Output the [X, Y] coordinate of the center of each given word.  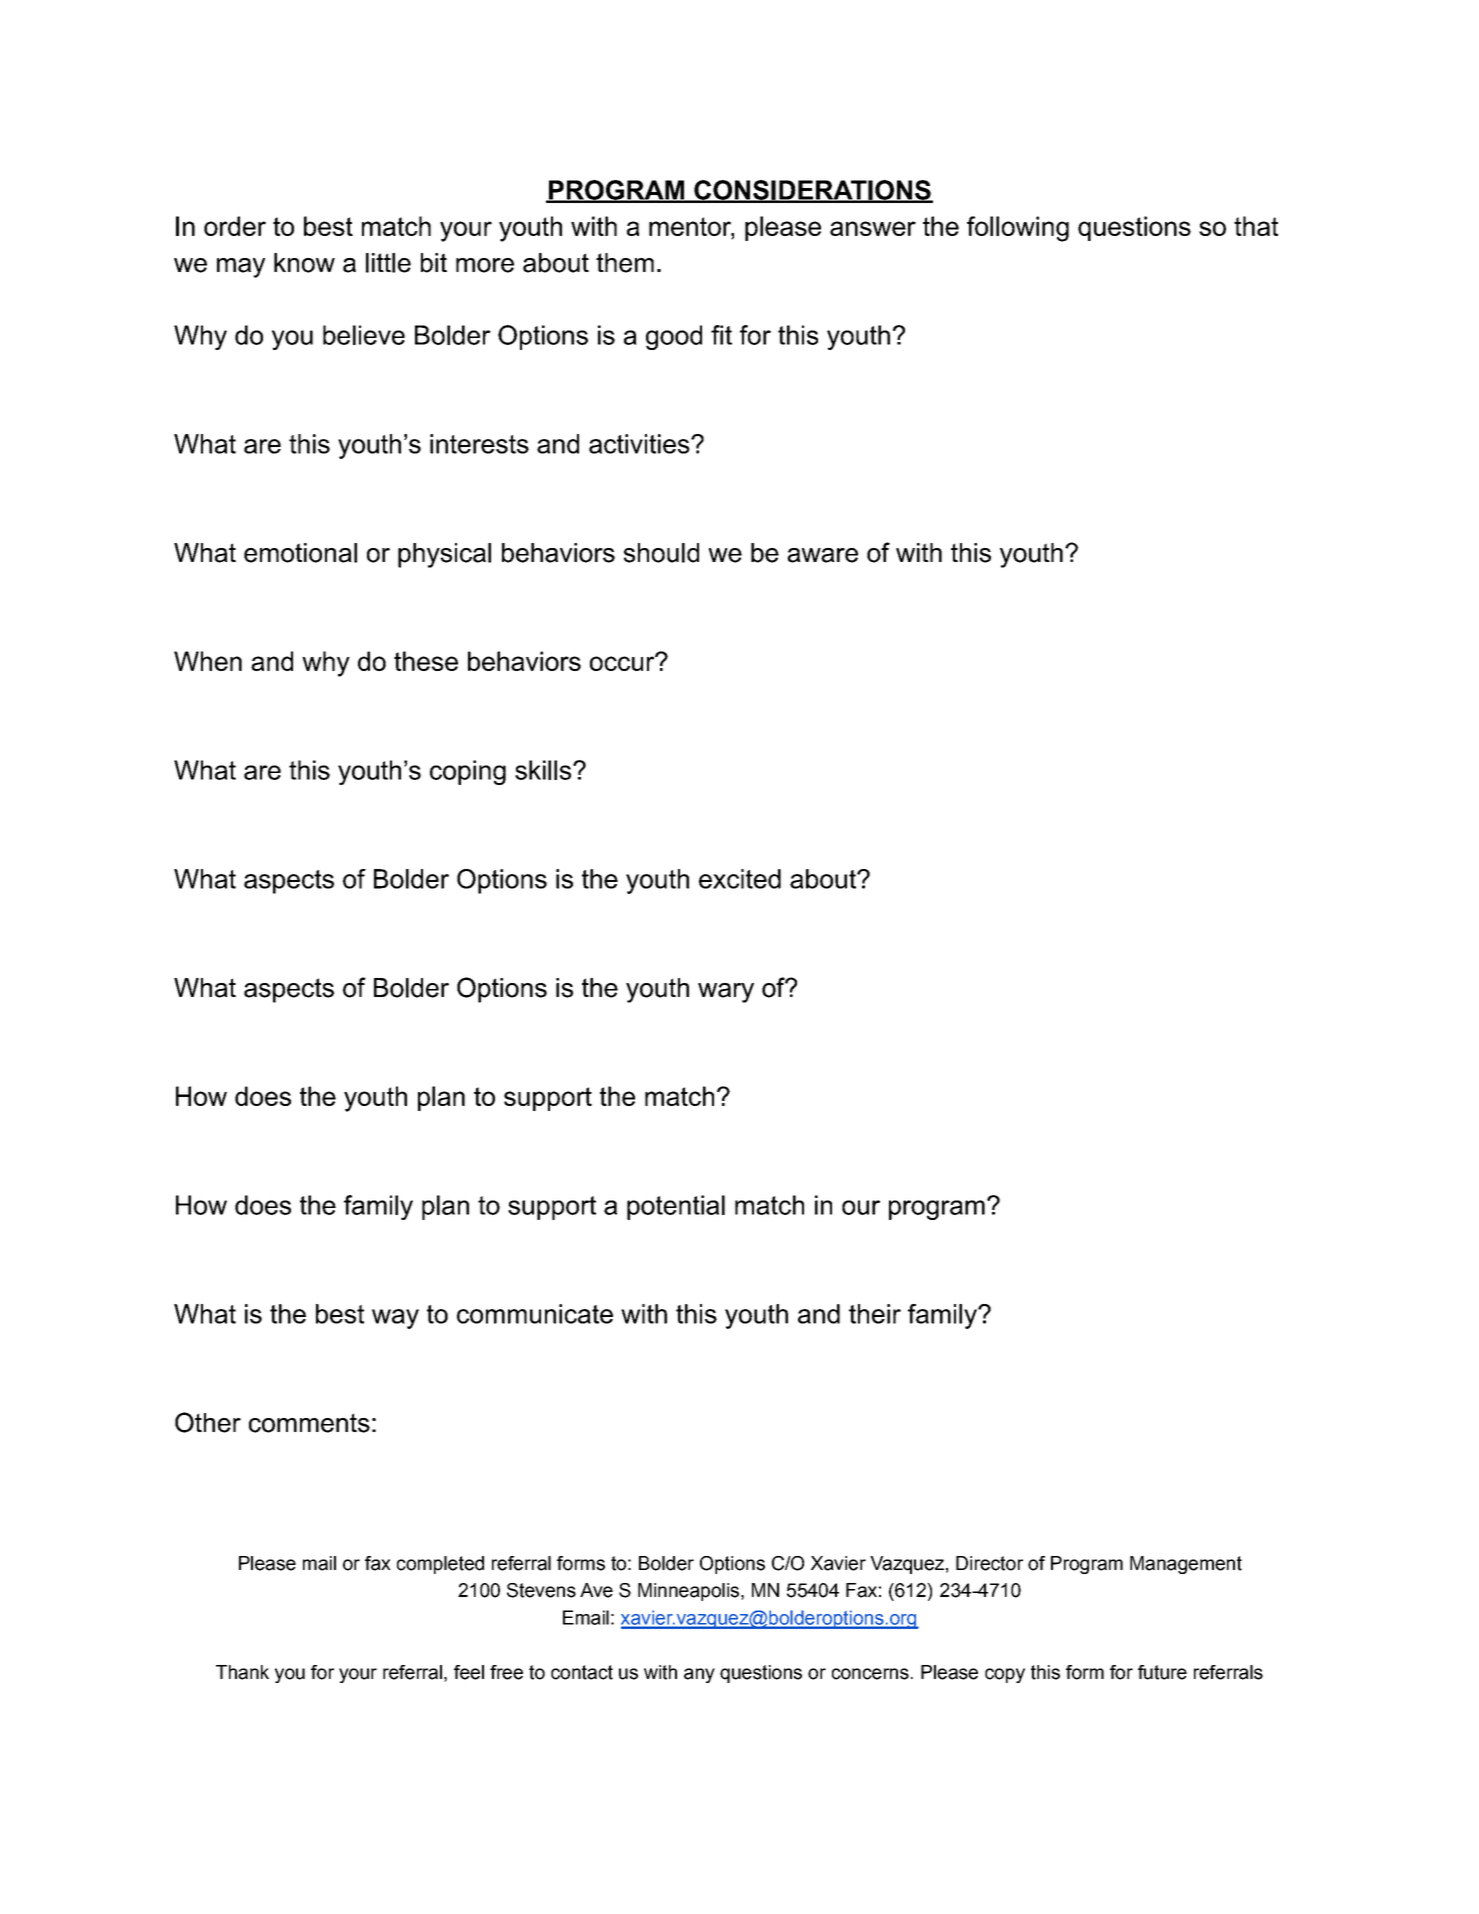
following [1018, 229]
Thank [242, 1672]
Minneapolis [690, 1592]
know [304, 263]
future [1162, 1672]
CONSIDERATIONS [812, 191]
